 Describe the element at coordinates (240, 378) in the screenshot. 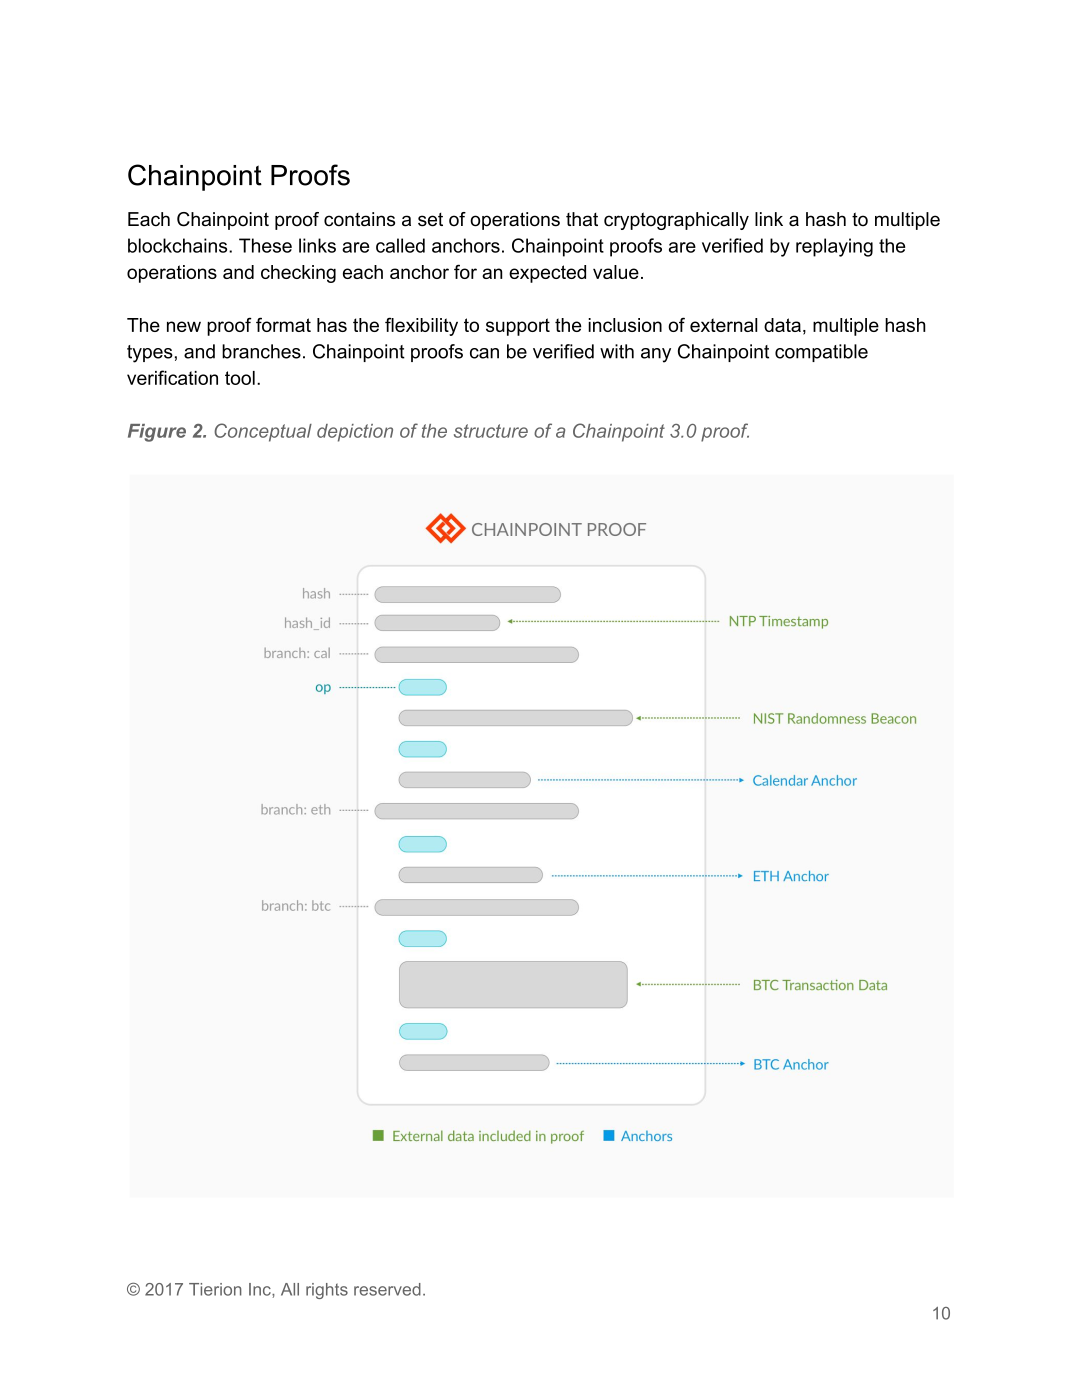

I see `tool` at that location.
